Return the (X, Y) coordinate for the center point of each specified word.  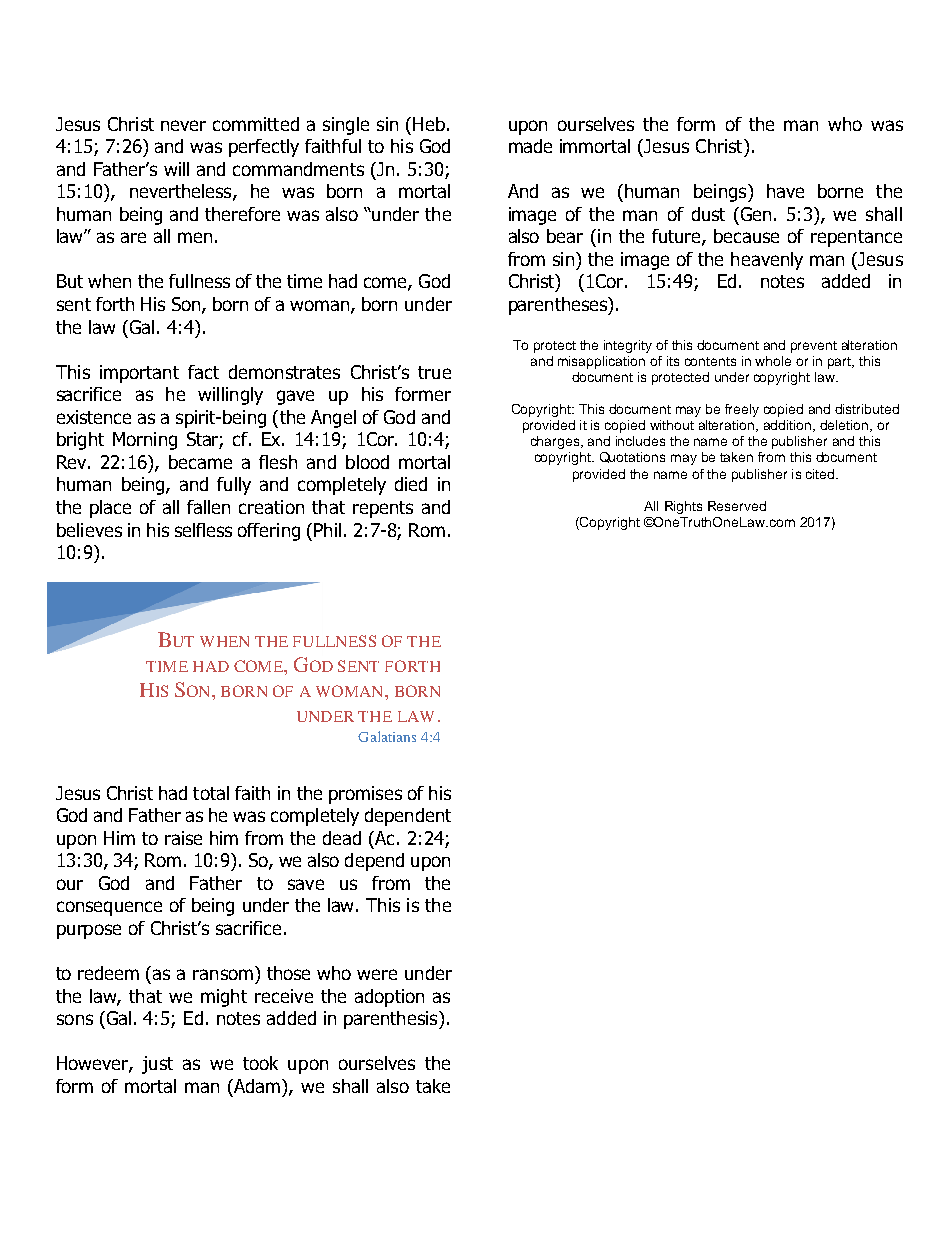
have (785, 191)
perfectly (264, 148)
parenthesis (392, 1020)
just (157, 1065)
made (530, 146)
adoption (389, 998)
